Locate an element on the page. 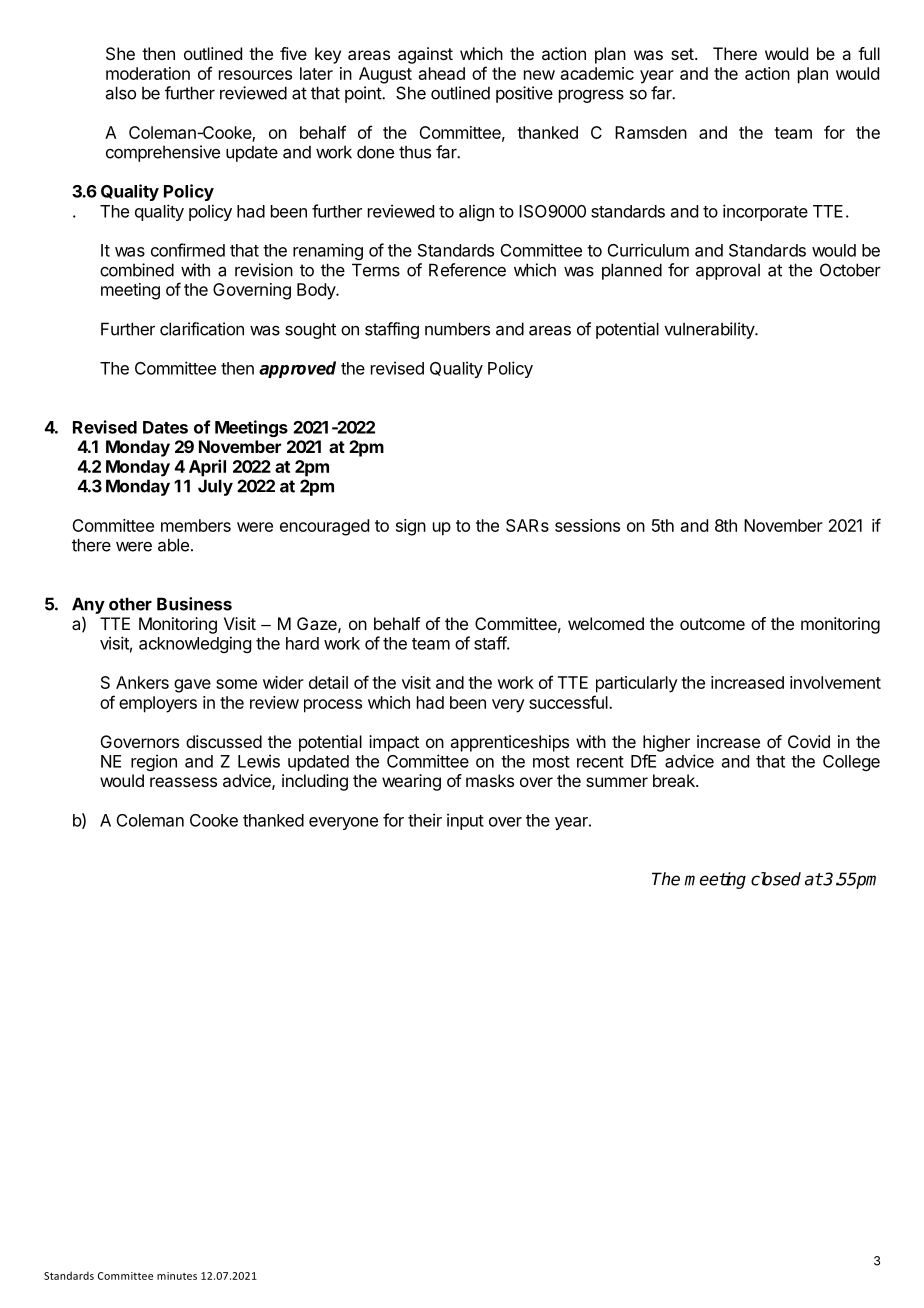 The image size is (924, 1308). set is located at coordinates (682, 54).
